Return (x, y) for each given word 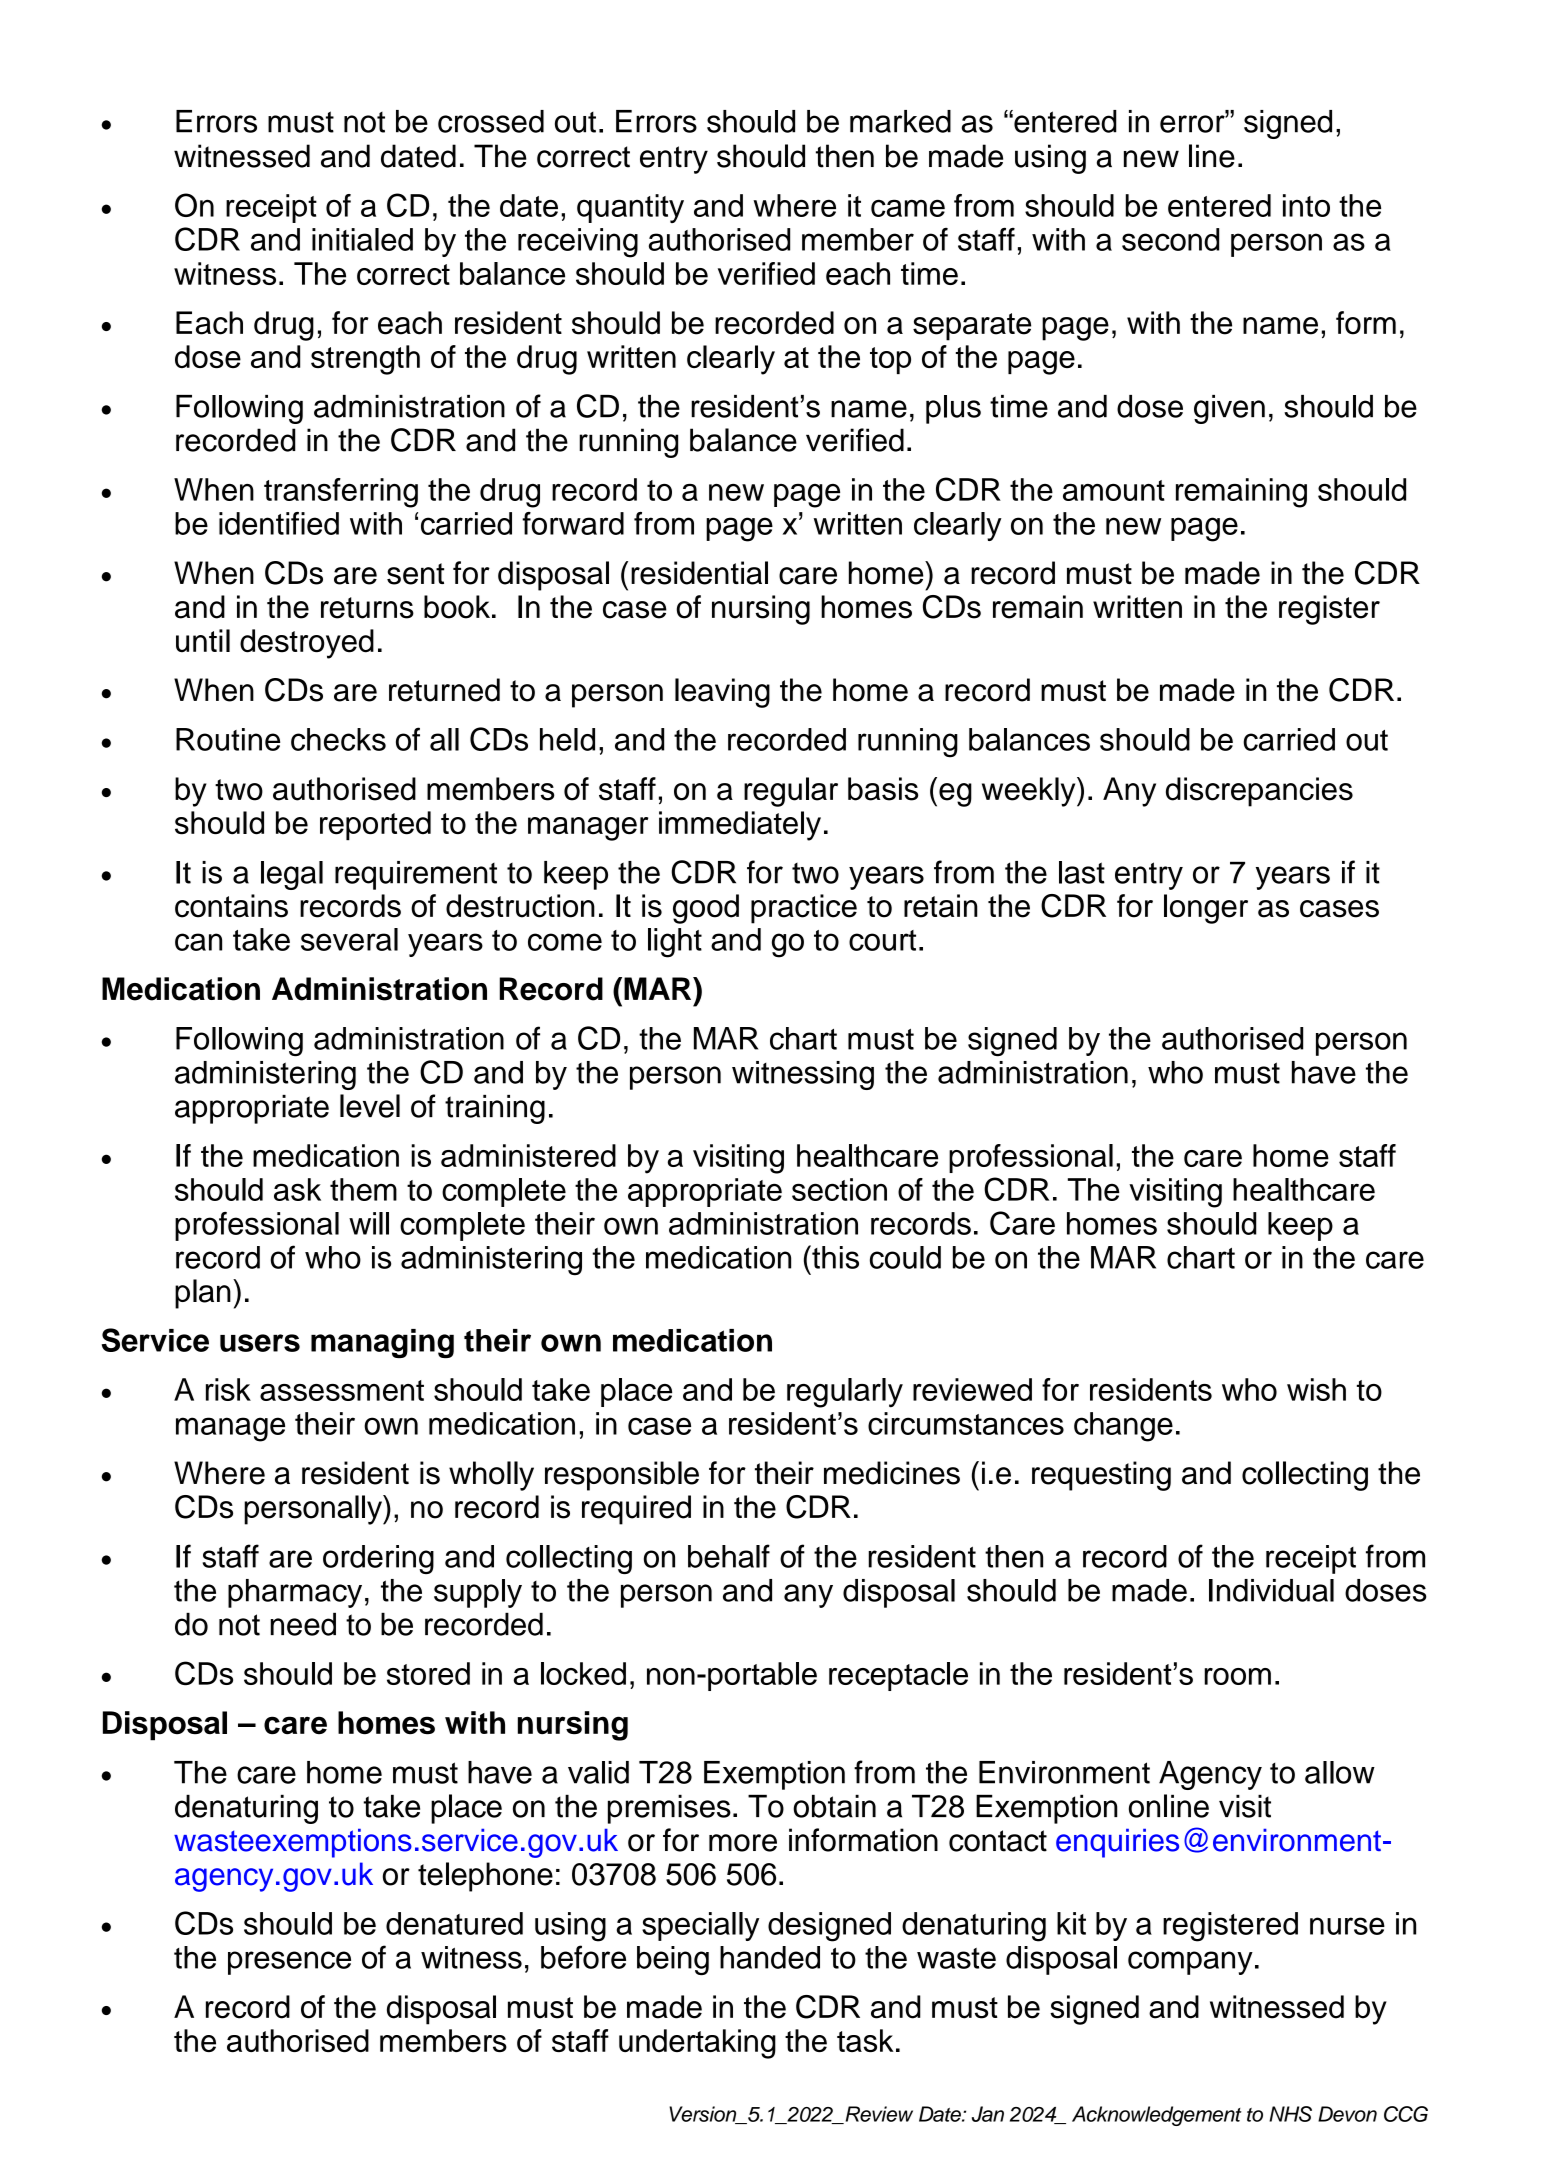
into (1306, 205)
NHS (1290, 2114)
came (908, 208)
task (865, 2040)
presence (289, 1963)
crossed (491, 121)
